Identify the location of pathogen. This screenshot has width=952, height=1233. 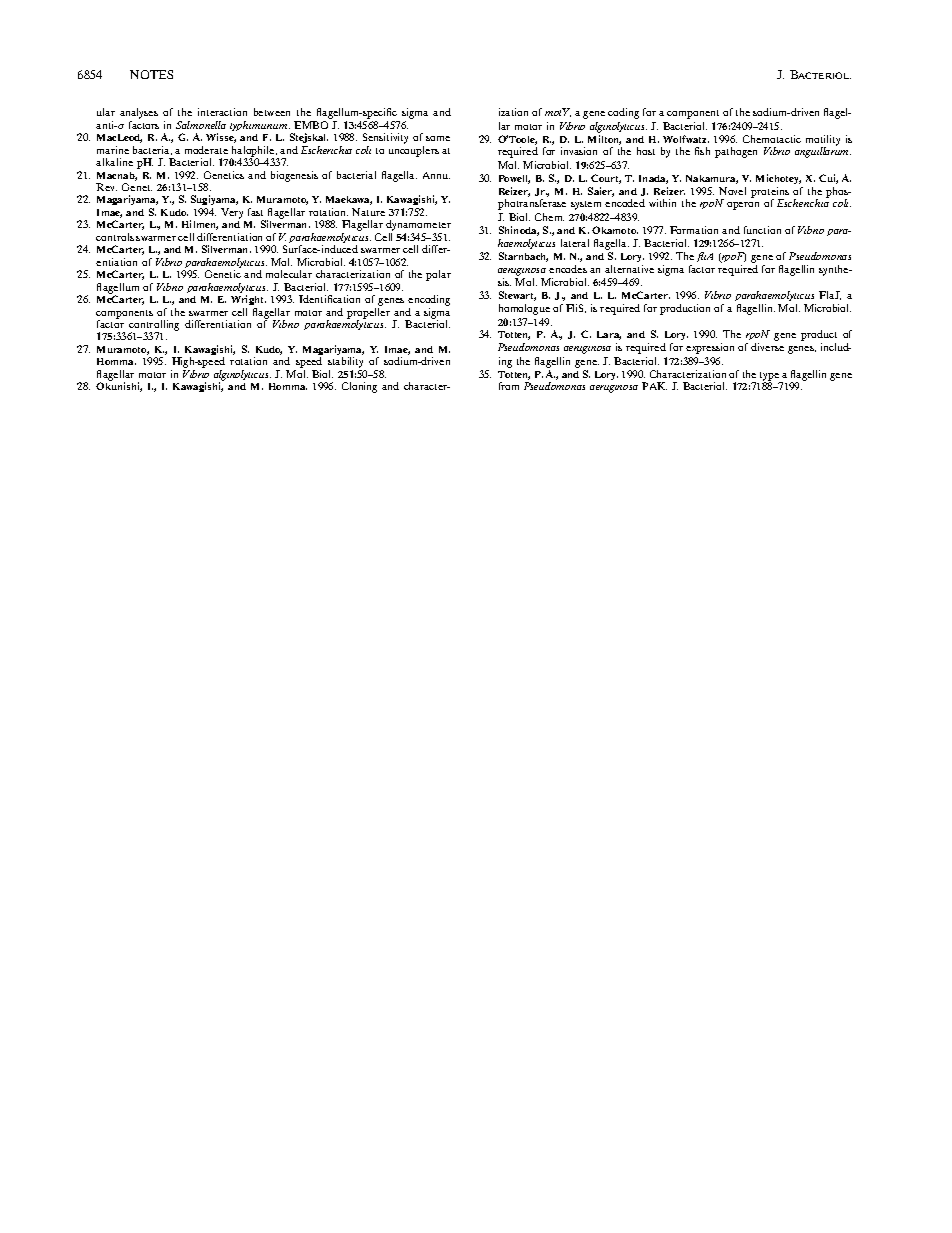
(736, 152).
